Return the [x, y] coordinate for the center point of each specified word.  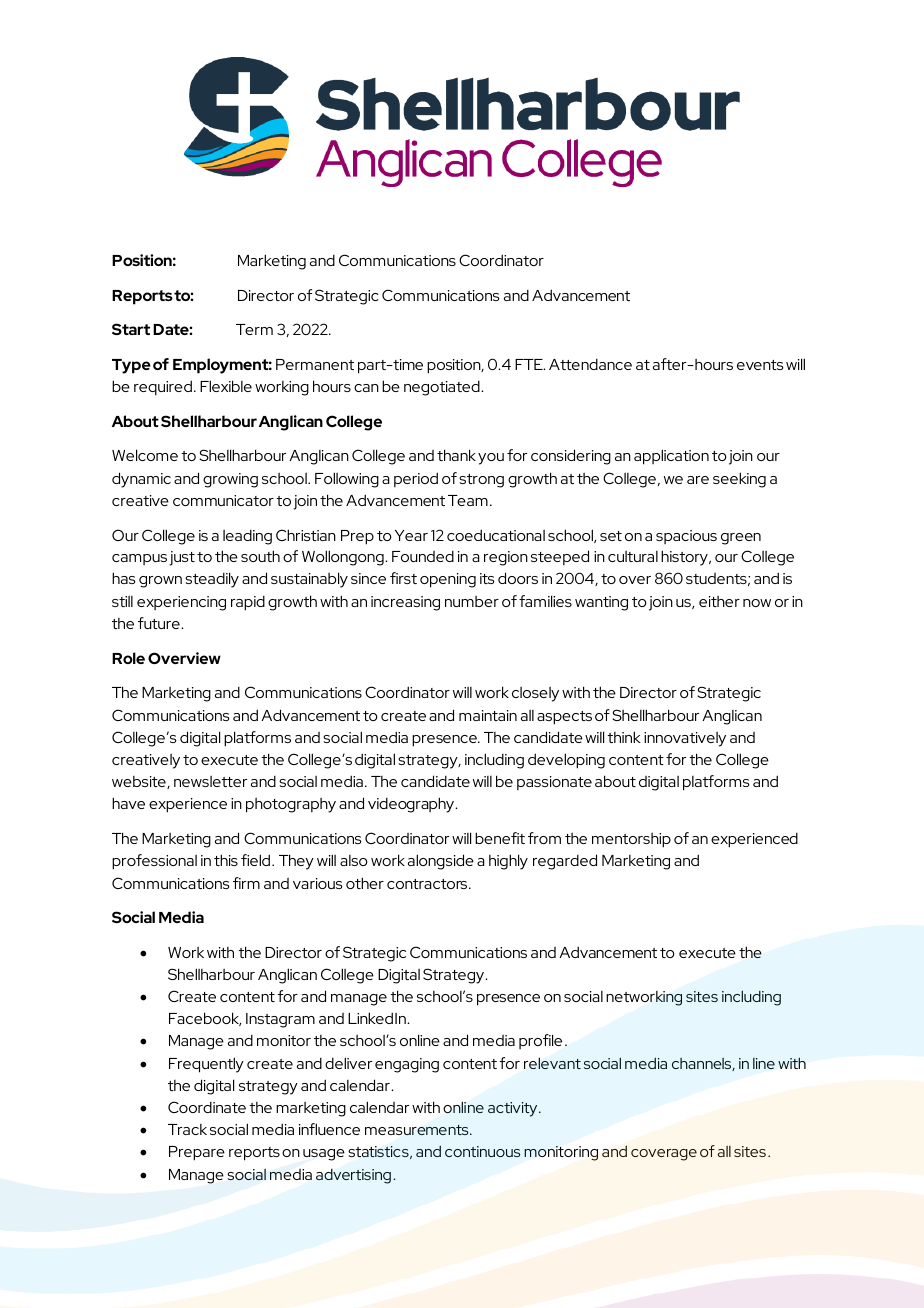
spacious [686, 537]
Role [128, 658]
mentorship [631, 840]
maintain [488, 715]
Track [187, 1129]
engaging [407, 1065]
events [760, 365]
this [226, 860]
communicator [223, 500]
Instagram [280, 1020]
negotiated [443, 388]
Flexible [226, 386]
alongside [441, 862]
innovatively [685, 739]
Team [468, 500]
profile [540, 1041]
